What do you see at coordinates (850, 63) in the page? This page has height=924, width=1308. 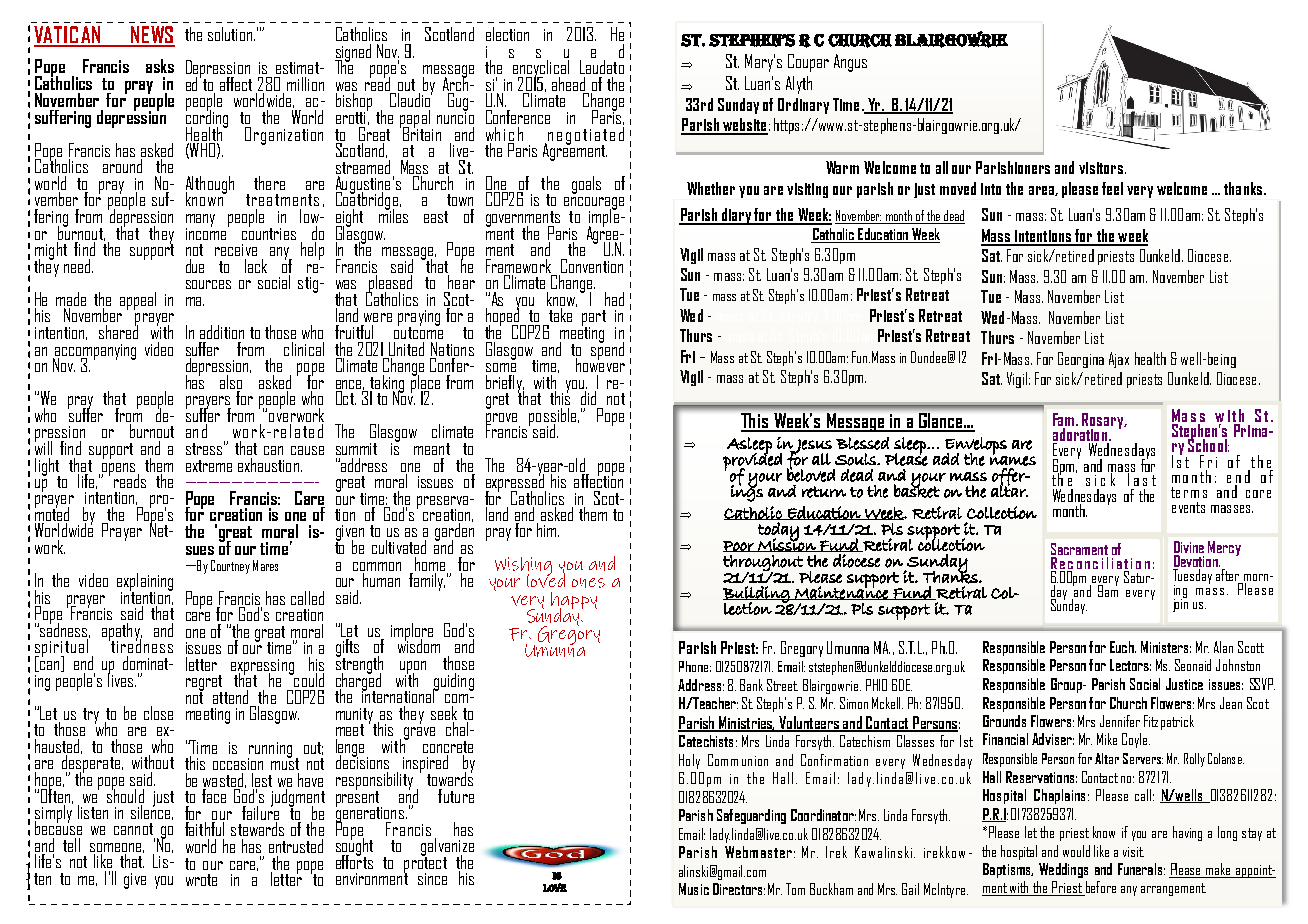 I see `Angus` at bounding box center [850, 63].
